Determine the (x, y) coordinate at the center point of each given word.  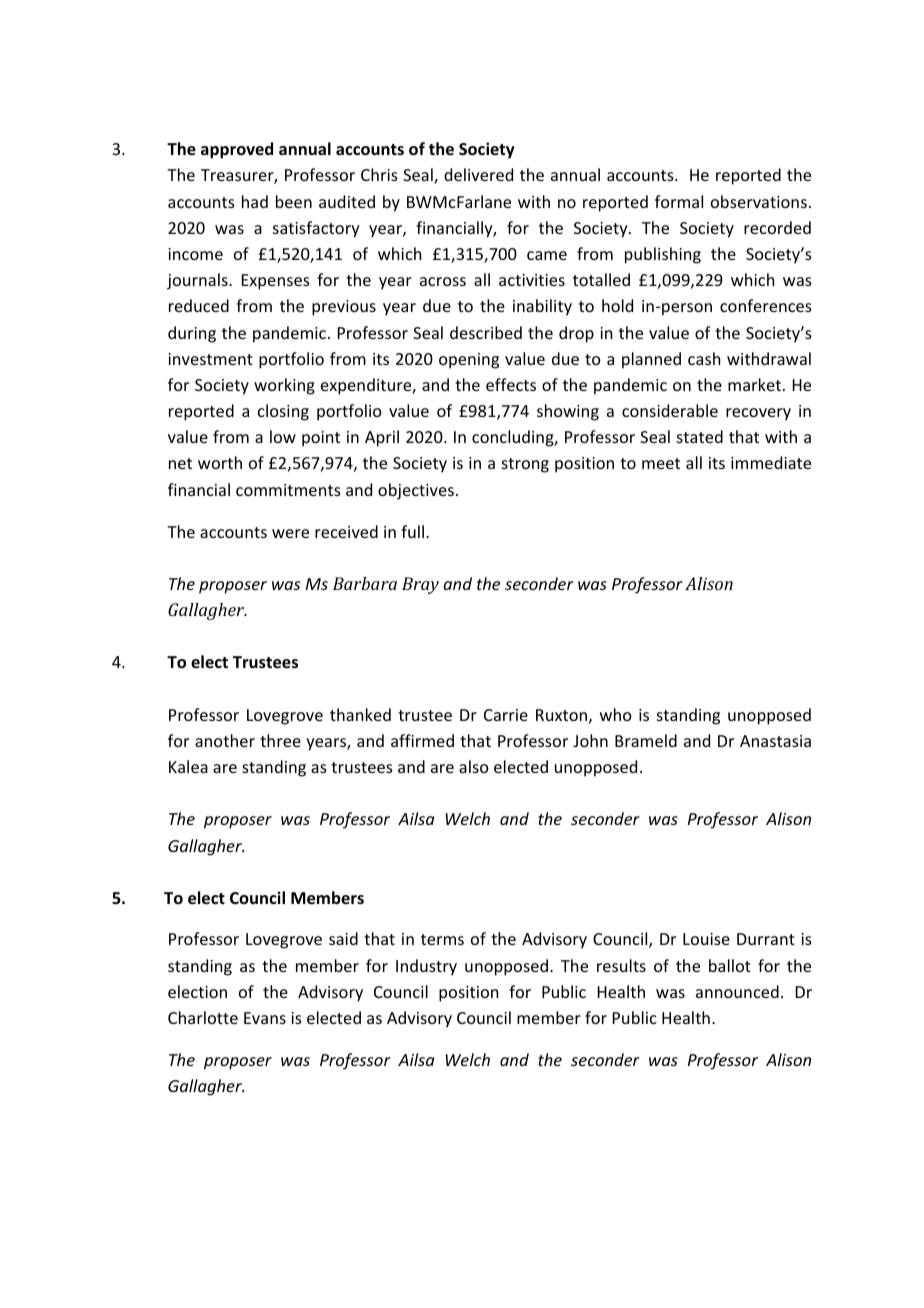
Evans (265, 1018)
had (255, 201)
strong (525, 465)
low (283, 436)
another (225, 740)
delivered (478, 174)
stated (700, 436)
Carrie (506, 715)
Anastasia (775, 741)
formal (679, 201)
